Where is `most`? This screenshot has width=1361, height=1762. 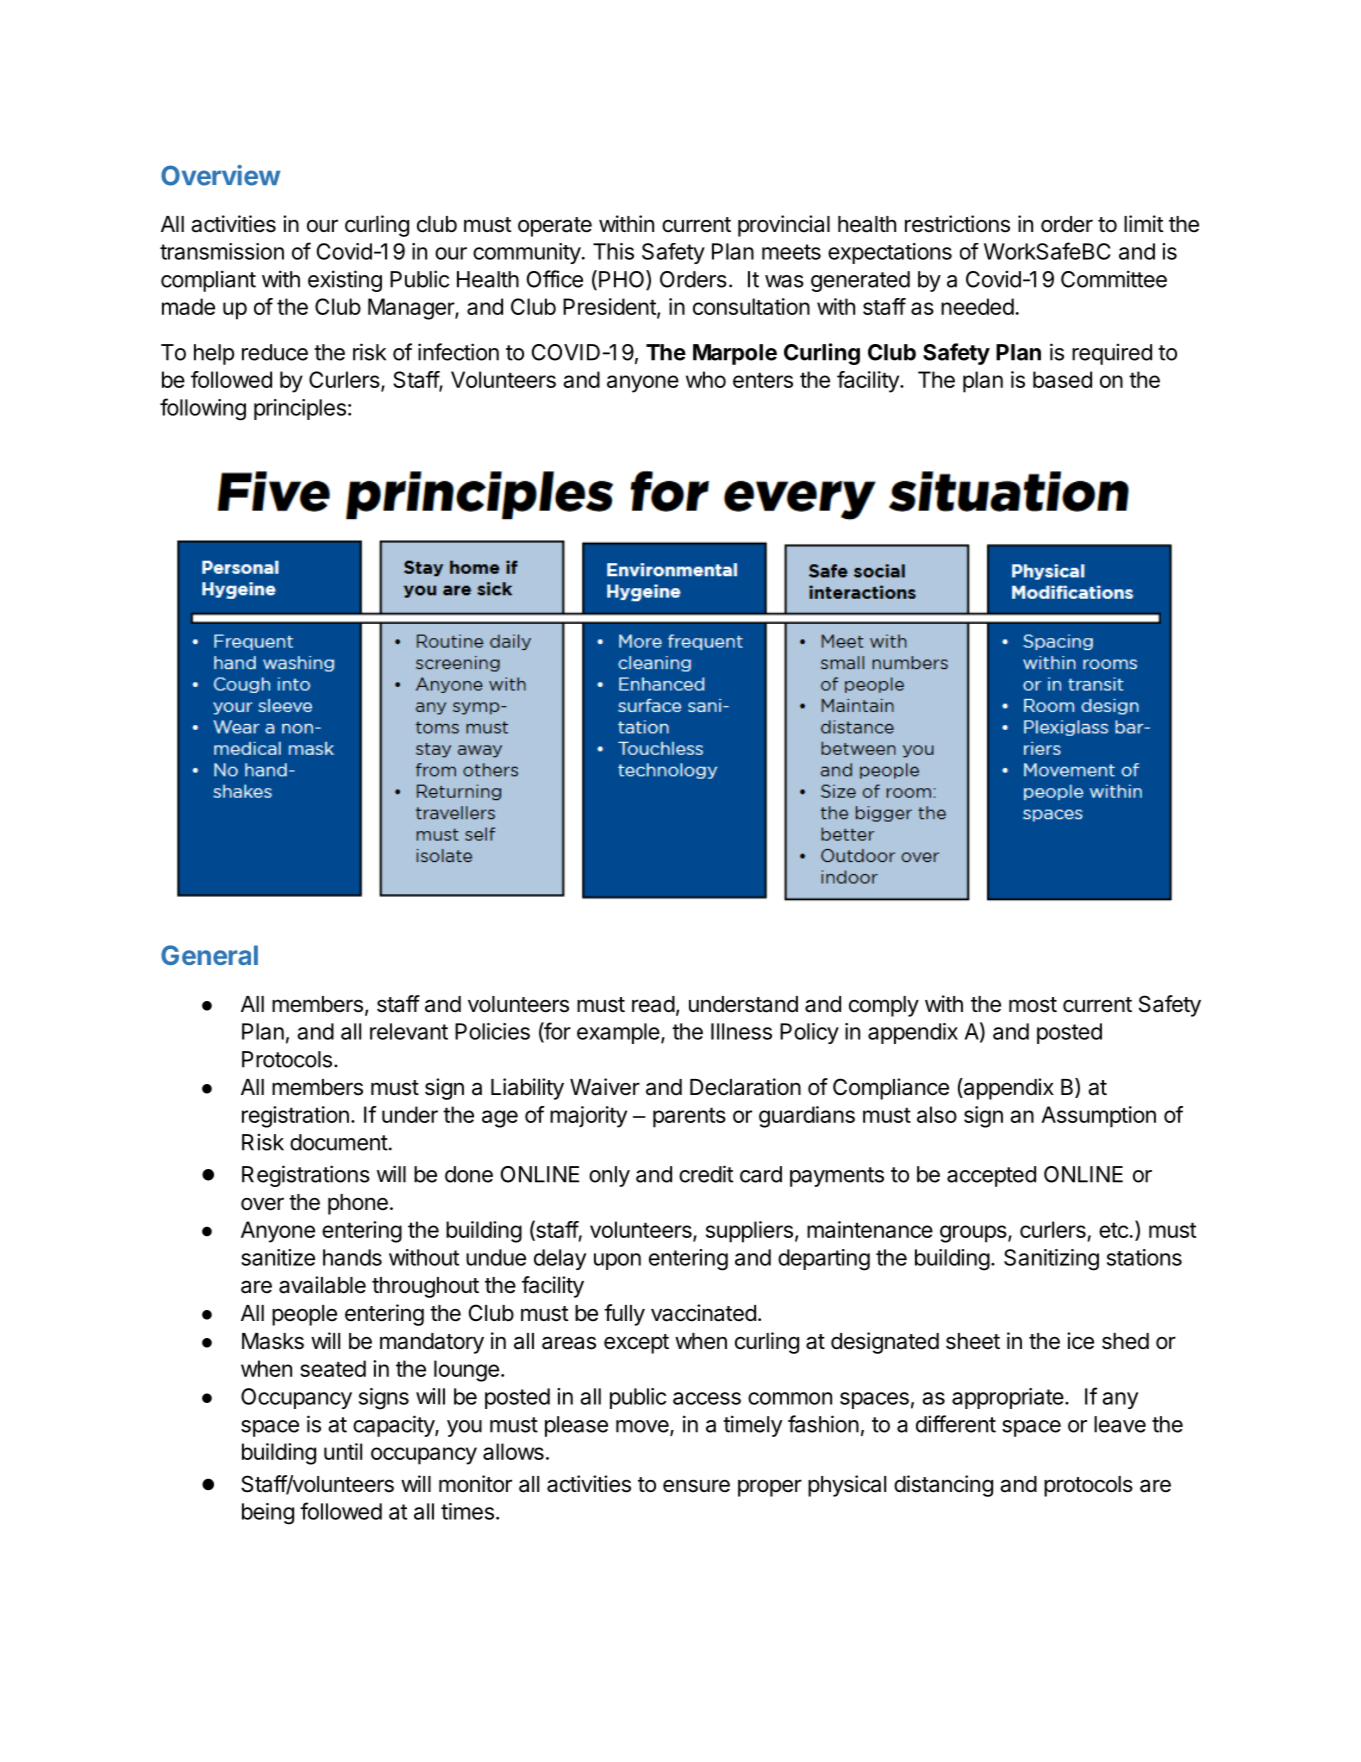 most is located at coordinates (1033, 1005).
